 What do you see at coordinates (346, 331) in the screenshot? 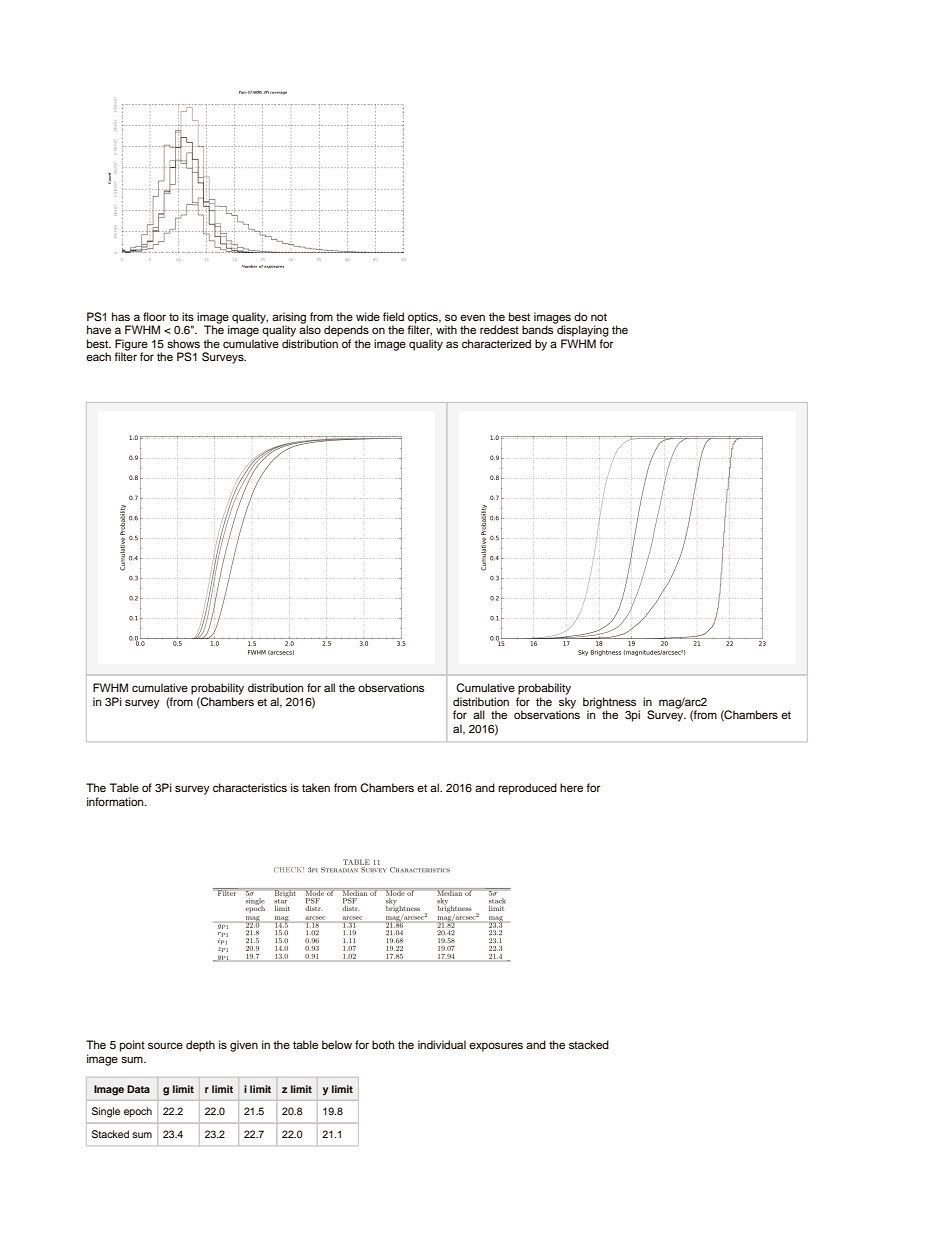
I see `depends` at bounding box center [346, 331].
